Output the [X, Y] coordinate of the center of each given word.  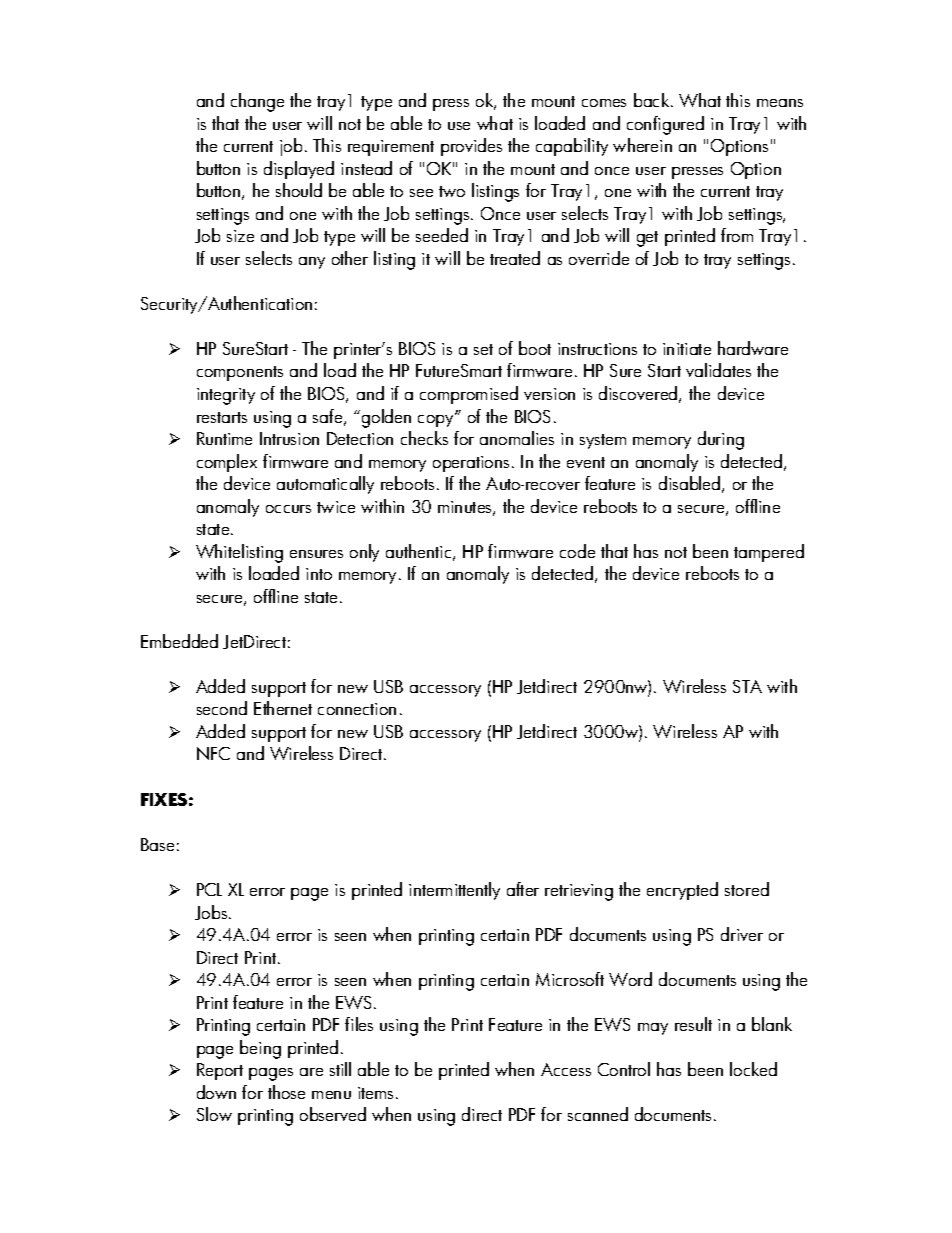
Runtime [224, 438]
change [257, 102]
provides [471, 147]
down [216, 1092]
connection [357, 709]
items [375, 1093]
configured [665, 125]
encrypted [682, 891]
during [721, 440]
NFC [213, 753]
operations [471, 464]
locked [753, 1069]
